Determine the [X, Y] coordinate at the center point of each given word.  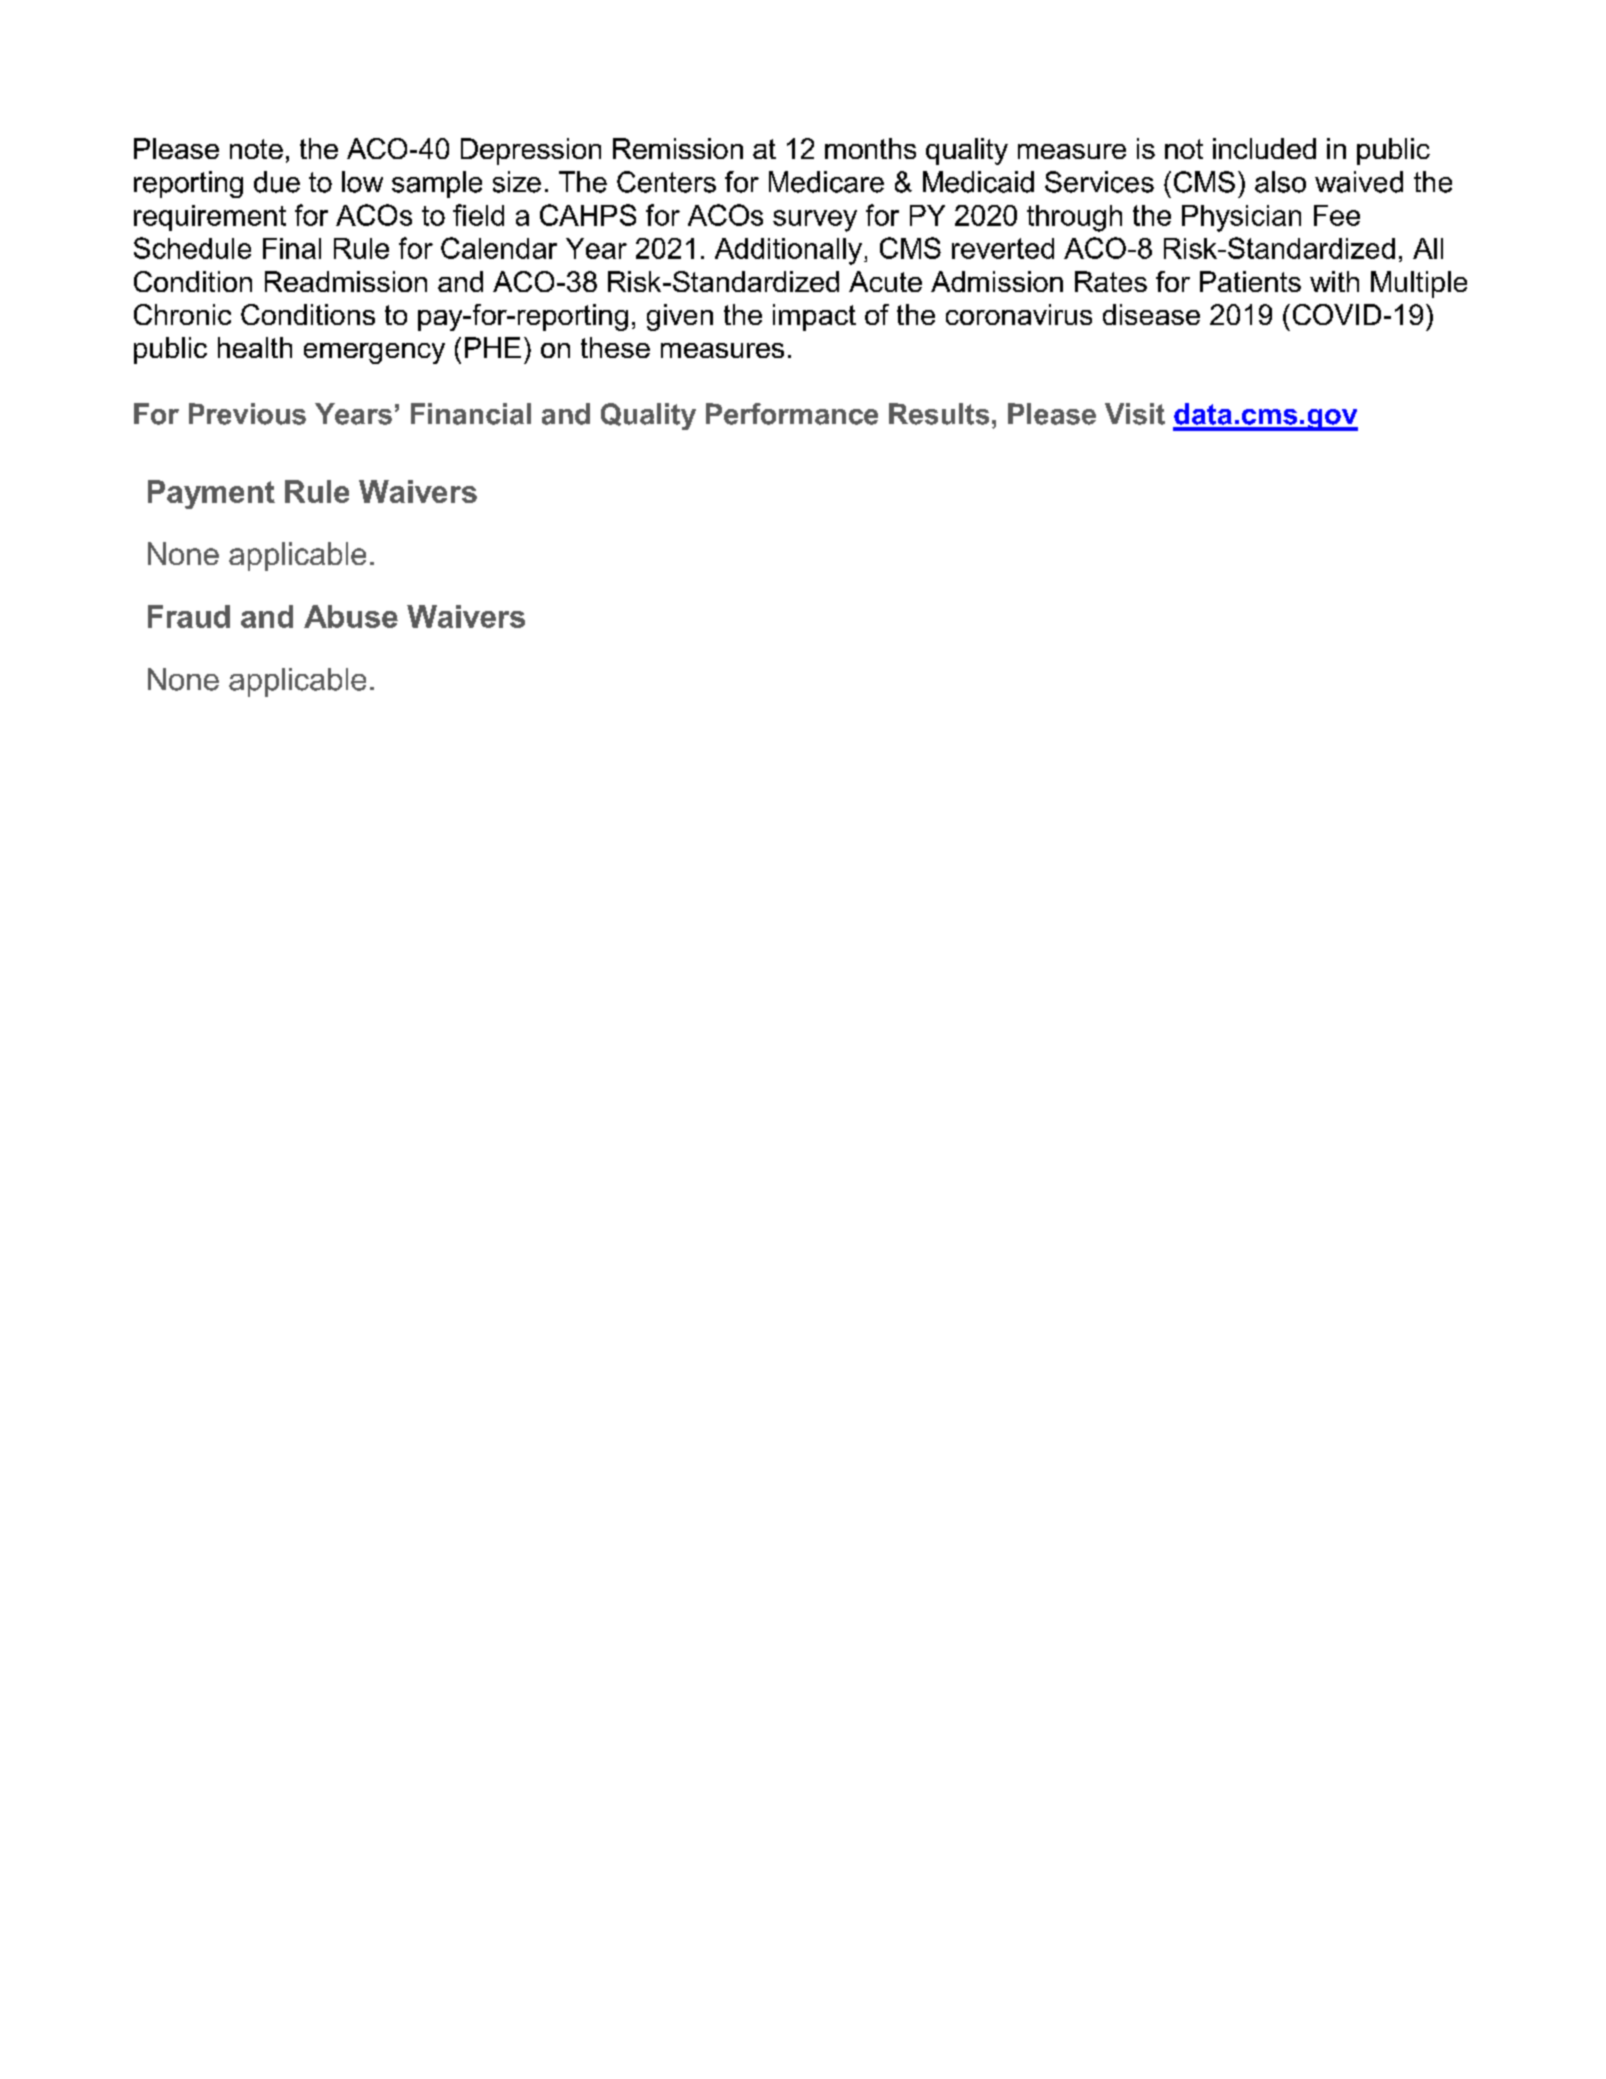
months [870, 148]
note [256, 149]
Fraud [189, 616]
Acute [885, 281]
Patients [1250, 281]
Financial [471, 414]
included [1264, 148]
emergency [374, 353]
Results [939, 414]
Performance [792, 414]
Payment [211, 494]
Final [292, 248]
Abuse [351, 616]
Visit [1135, 414]
